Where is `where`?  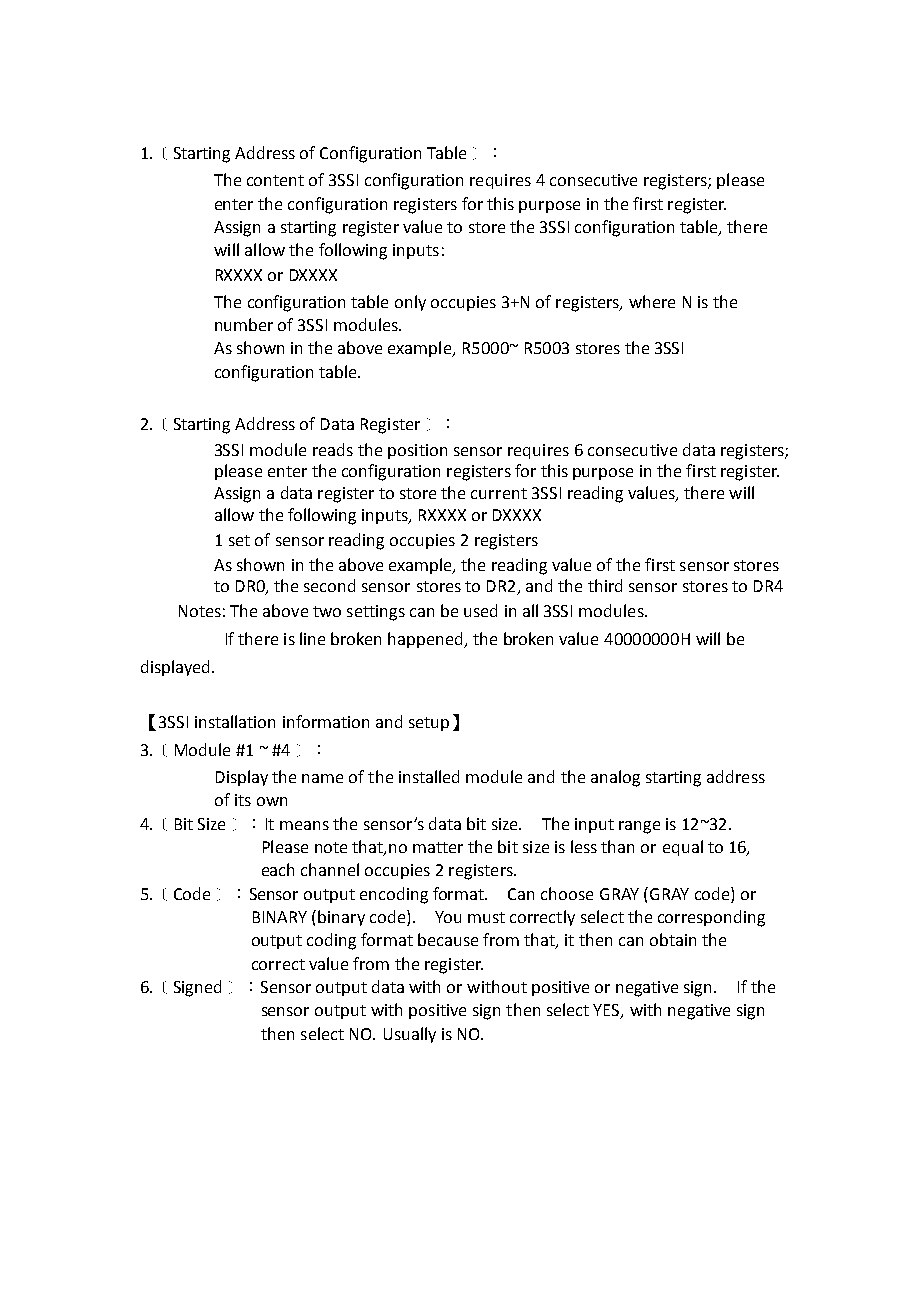
where is located at coordinates (652, 301).
